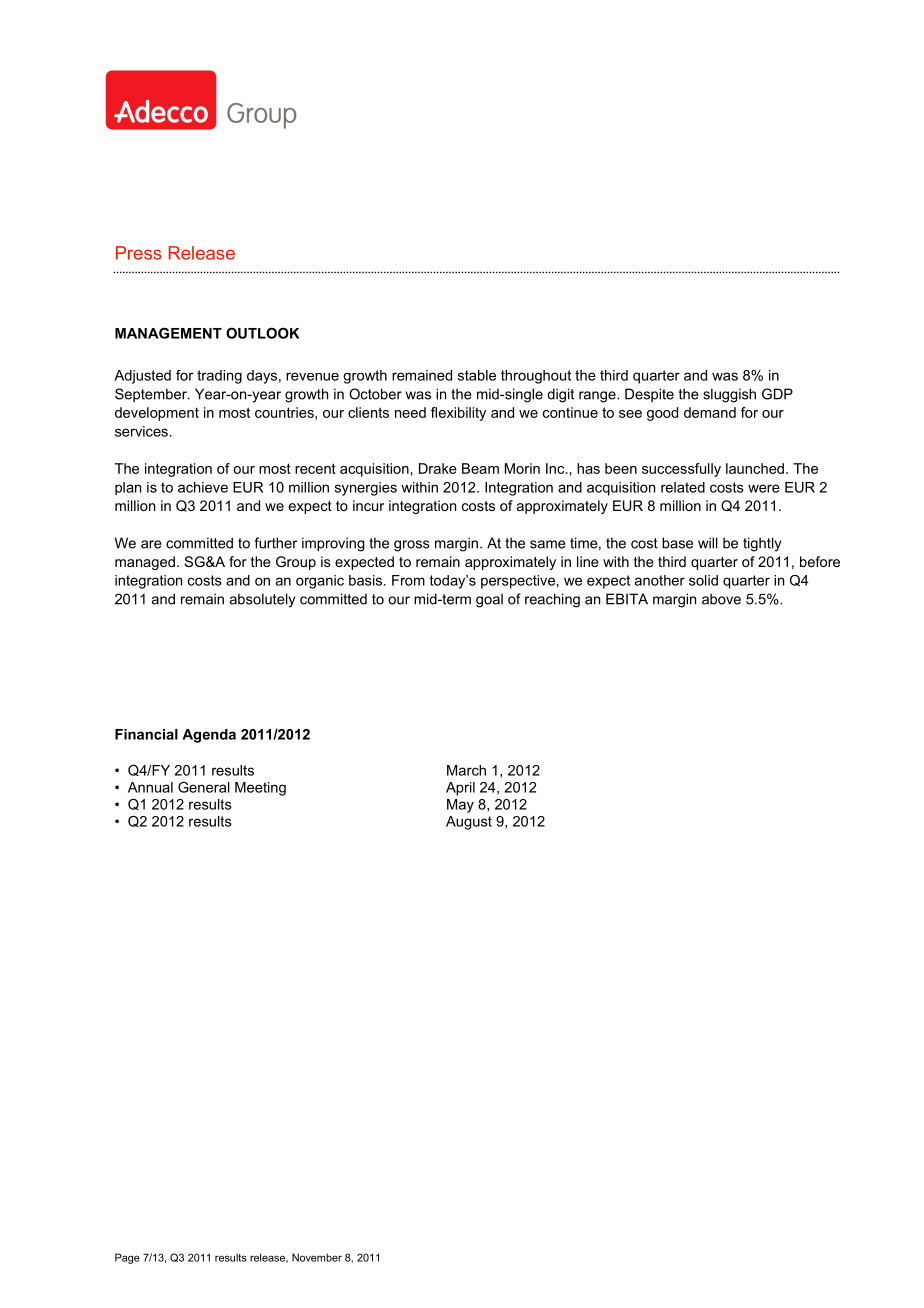 Image resolution: width=924 pixels, height=1308 pixels. What do you see at coordinates (209, 736) in the page?
I see `Agenda` at bounding box center [209, 736].
